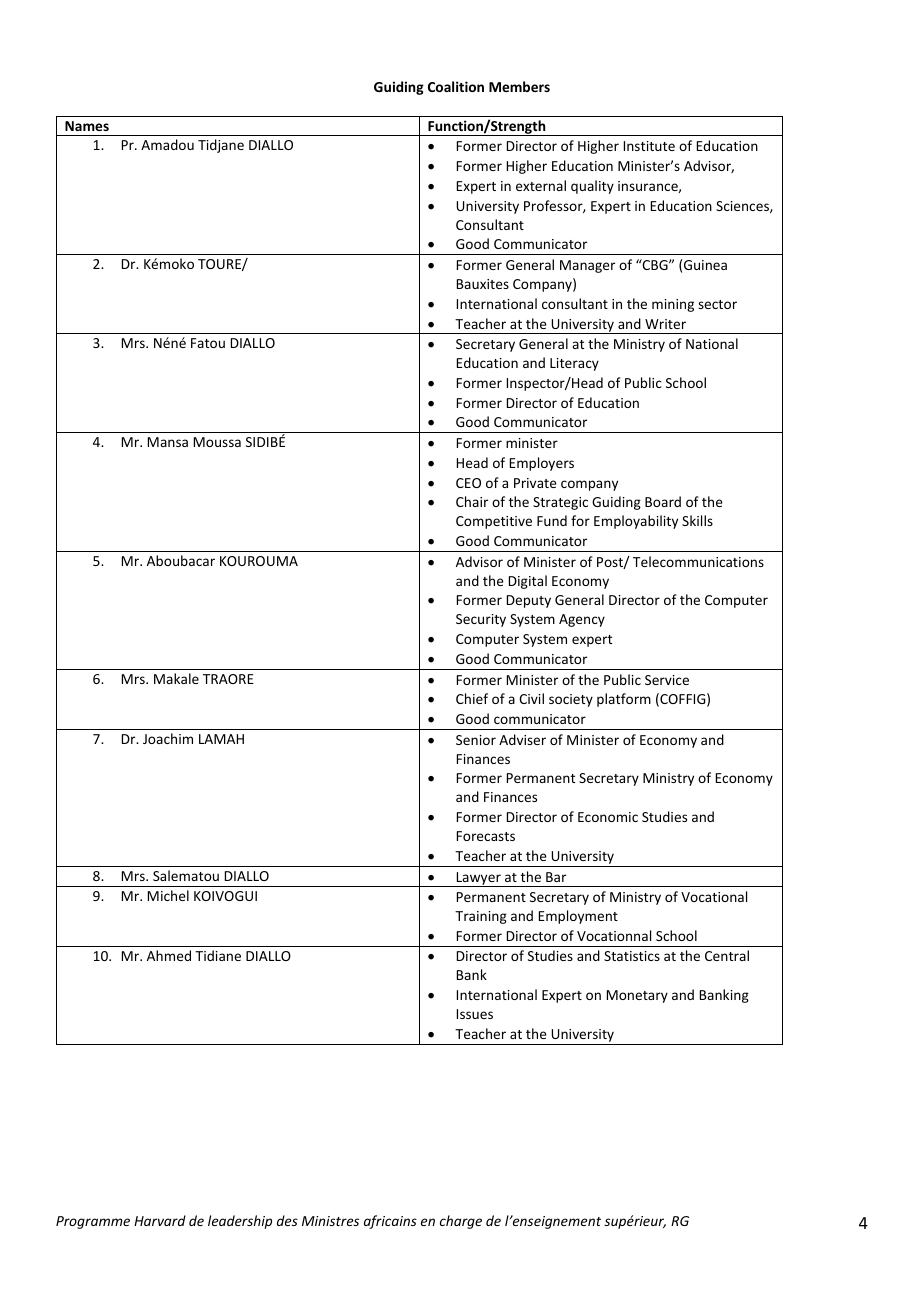  Describe the element at coordinates (637, 996) in the screenshot. I see `Monetary` at that location.
